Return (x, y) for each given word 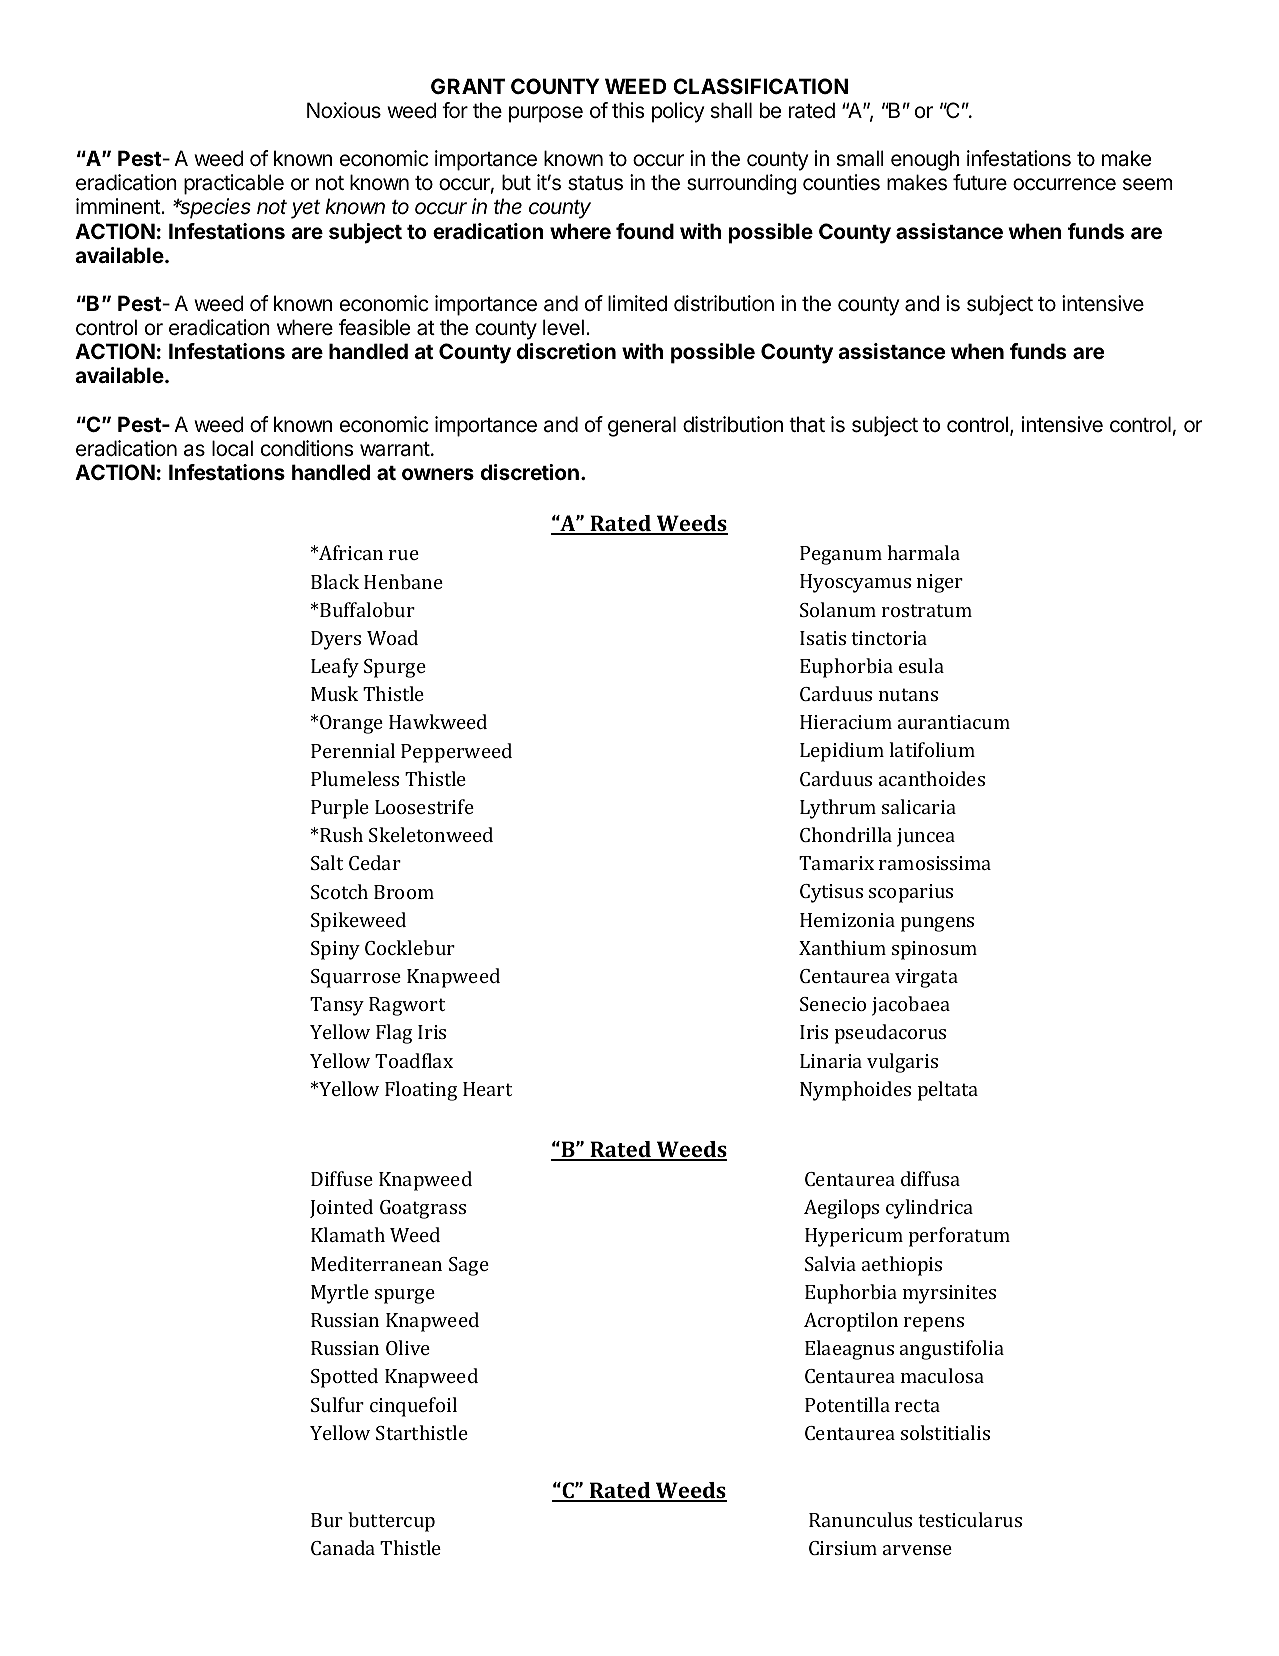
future (980, 182)
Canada (343, 1547)
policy (678, 112)
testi (937, 1520)
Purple (340, 809)
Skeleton (407, 834)
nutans (908, 694)
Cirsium (843, 1548)
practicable (234, 184)
